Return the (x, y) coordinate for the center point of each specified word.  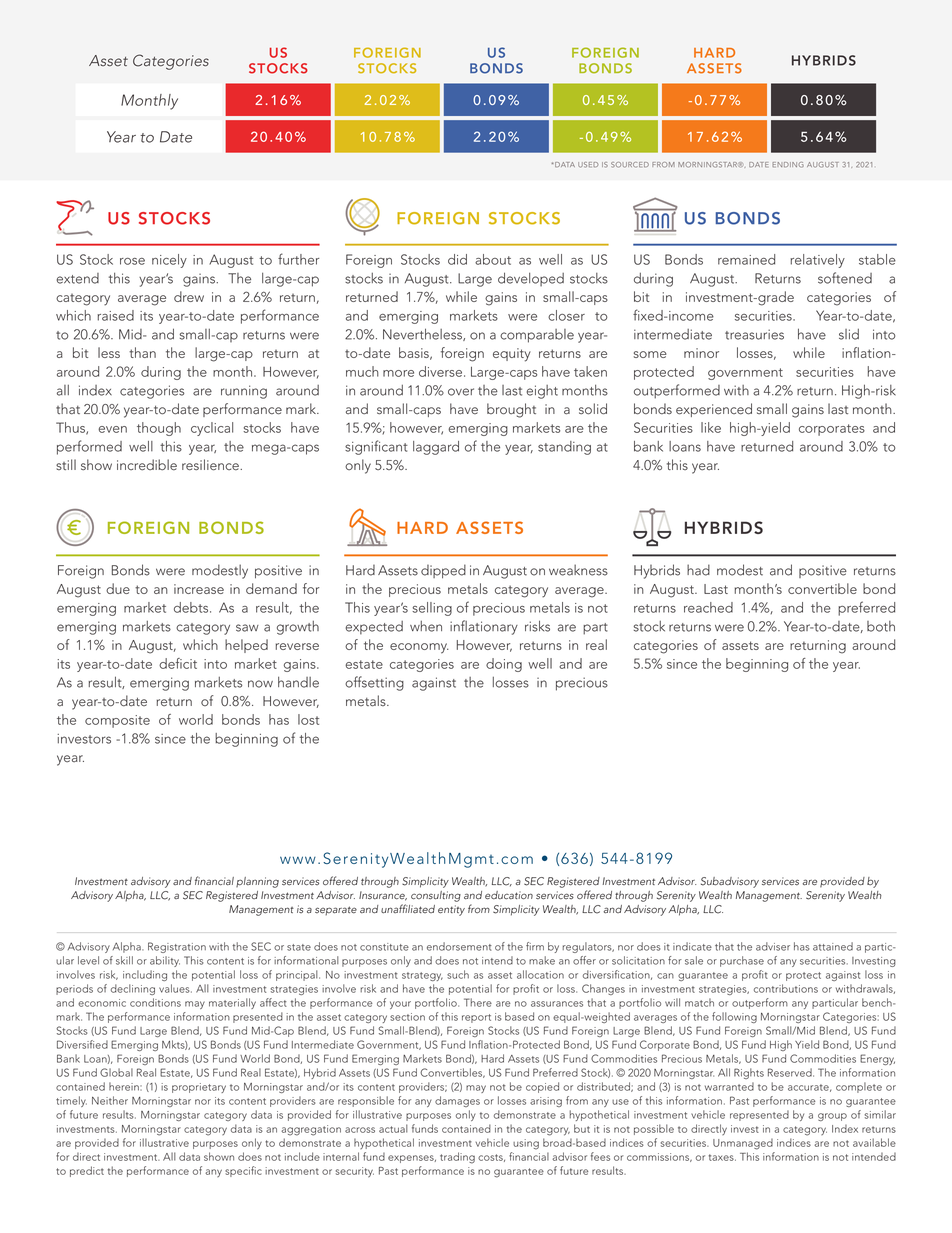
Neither (110, 1100)
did (457, 259)
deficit (178, 663)
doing (504, 665)
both (881, 626)
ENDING (788, 165)
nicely (169, 261)
